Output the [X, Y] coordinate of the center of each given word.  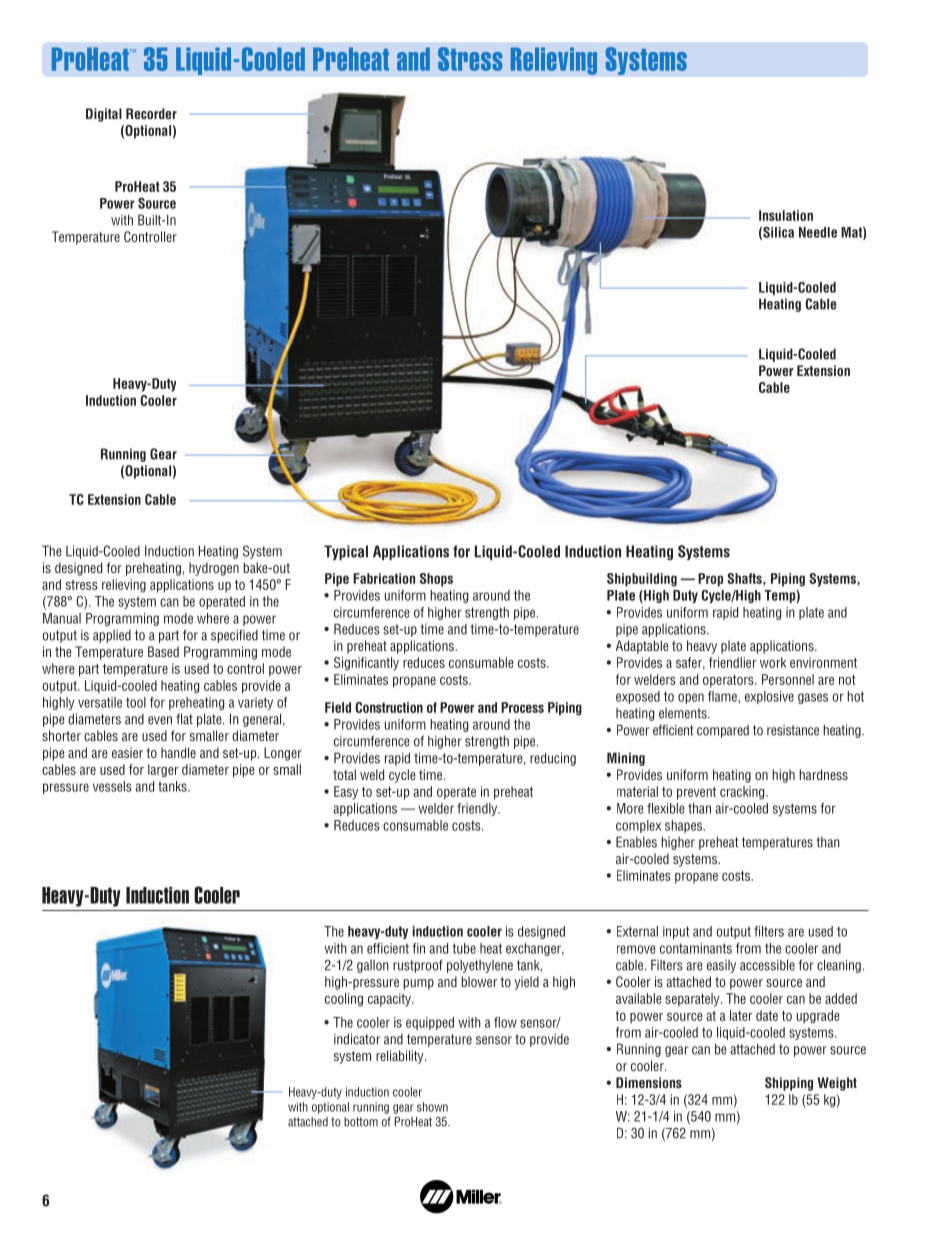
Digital [104, 115]
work [773, 662]
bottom [361, 1122]
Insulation [786, 215]
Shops [436, 580]
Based [163, 651]
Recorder [151, 113]
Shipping [789, 1084]
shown [432, 1107]
